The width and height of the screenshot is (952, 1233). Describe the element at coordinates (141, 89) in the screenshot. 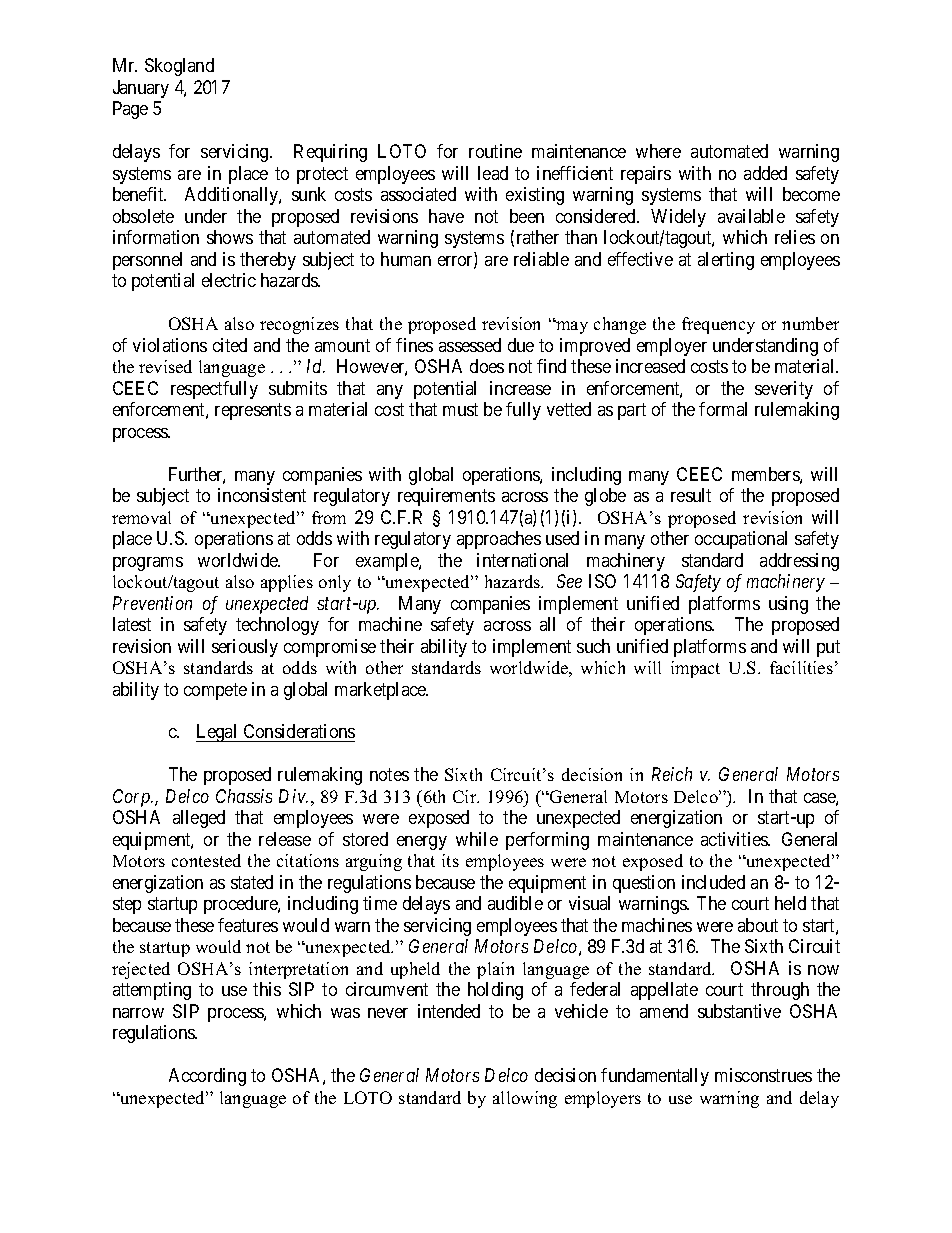

I see `January` at that location.
